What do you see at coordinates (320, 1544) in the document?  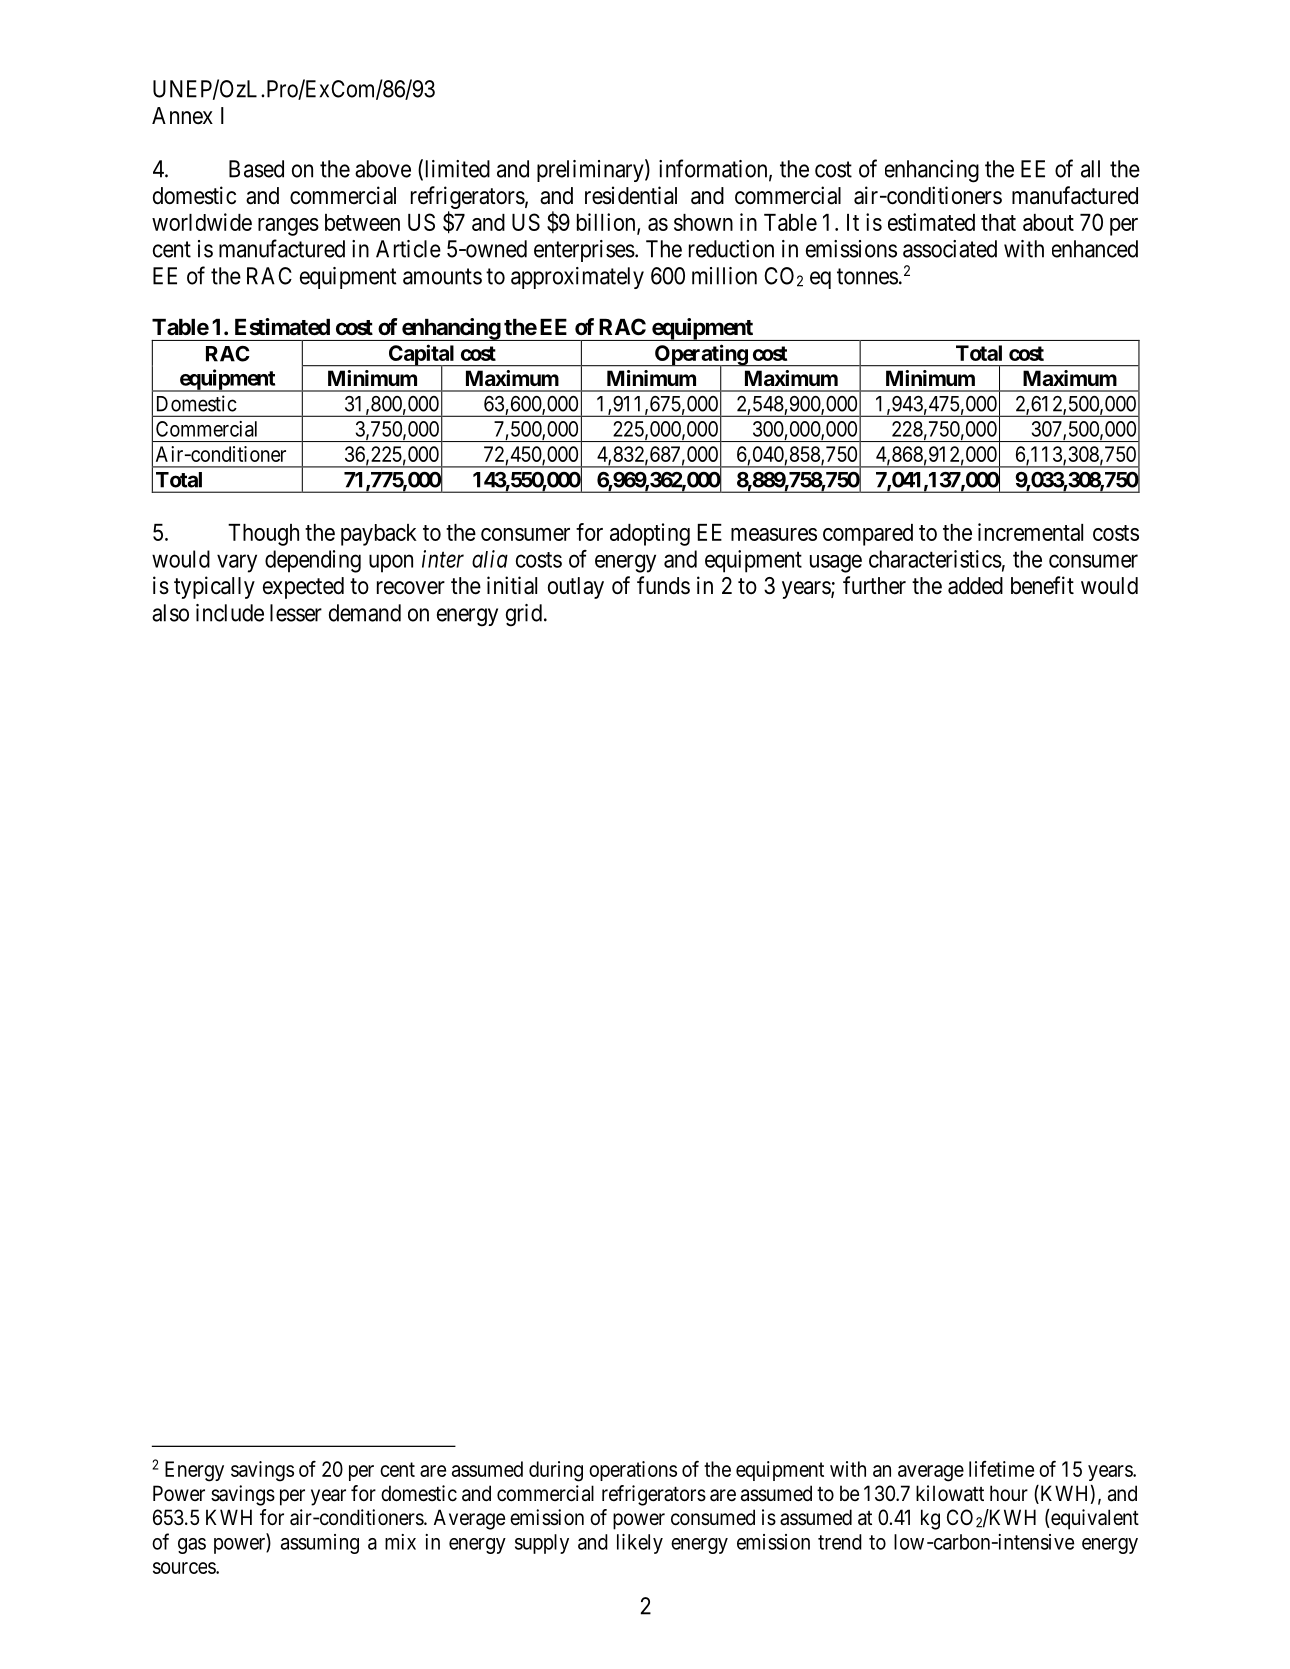 I see `assuming` at bounding box center [320, 1544].
